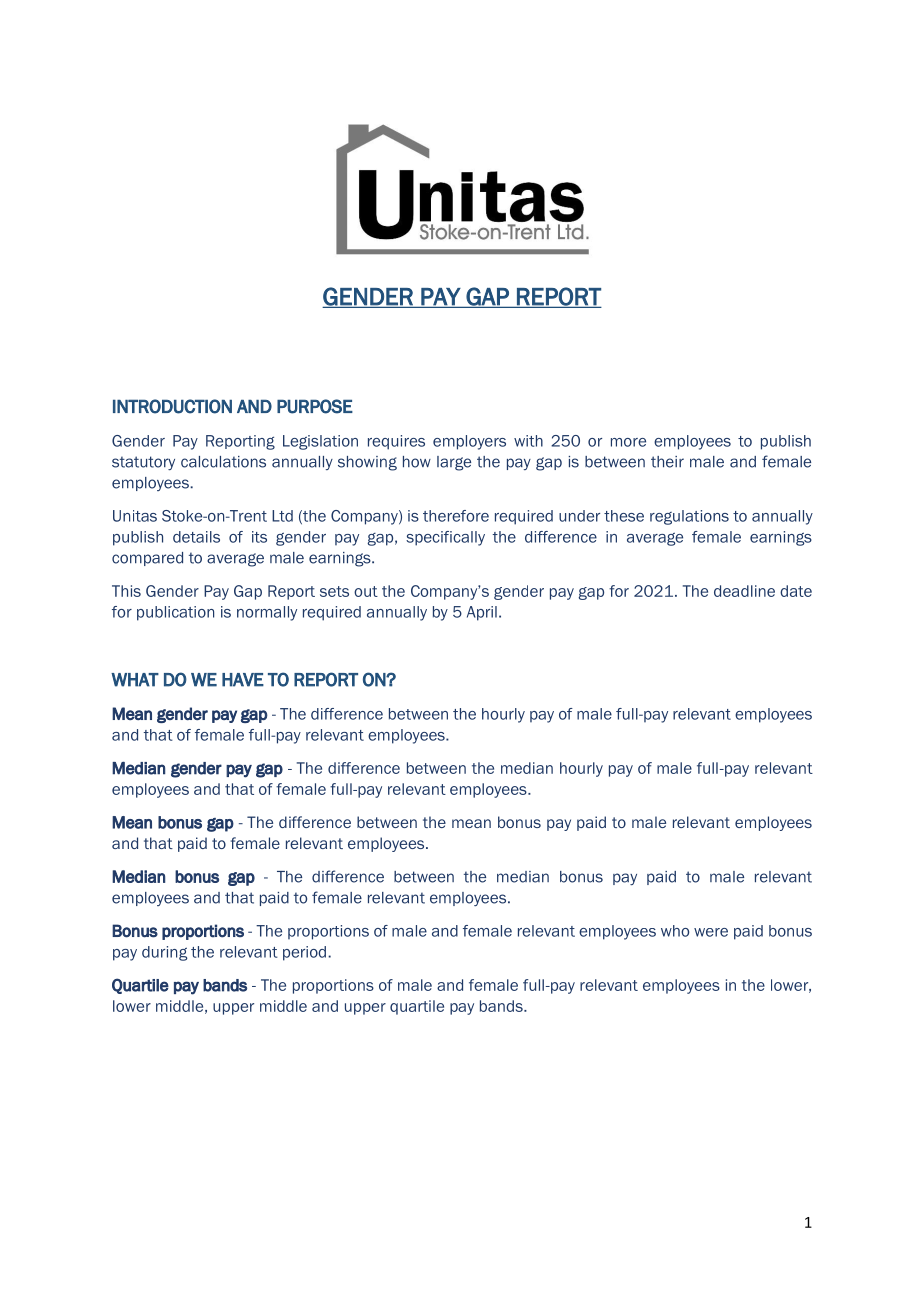  Describe the element at coordinates (267, 613) in the image. I see `normally` at that location.
